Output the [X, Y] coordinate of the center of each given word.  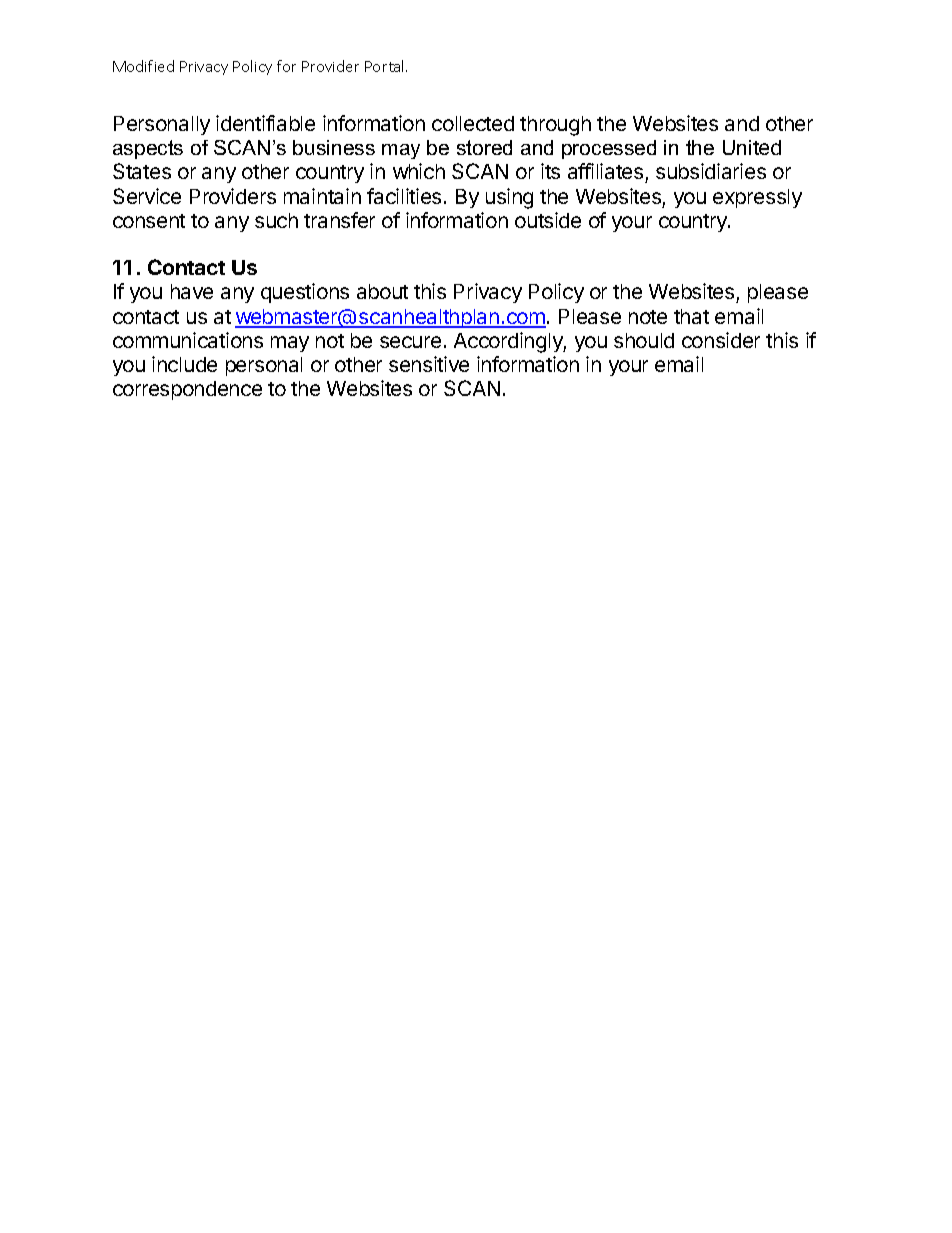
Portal [386, 66]
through [555, 126]
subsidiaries [711, 171]
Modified [143, 66]
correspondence [187, 390]
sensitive [429, 364]
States [142, 171]
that [691, 316]
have [192, 291]
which [419, 171]
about [382, 291]
